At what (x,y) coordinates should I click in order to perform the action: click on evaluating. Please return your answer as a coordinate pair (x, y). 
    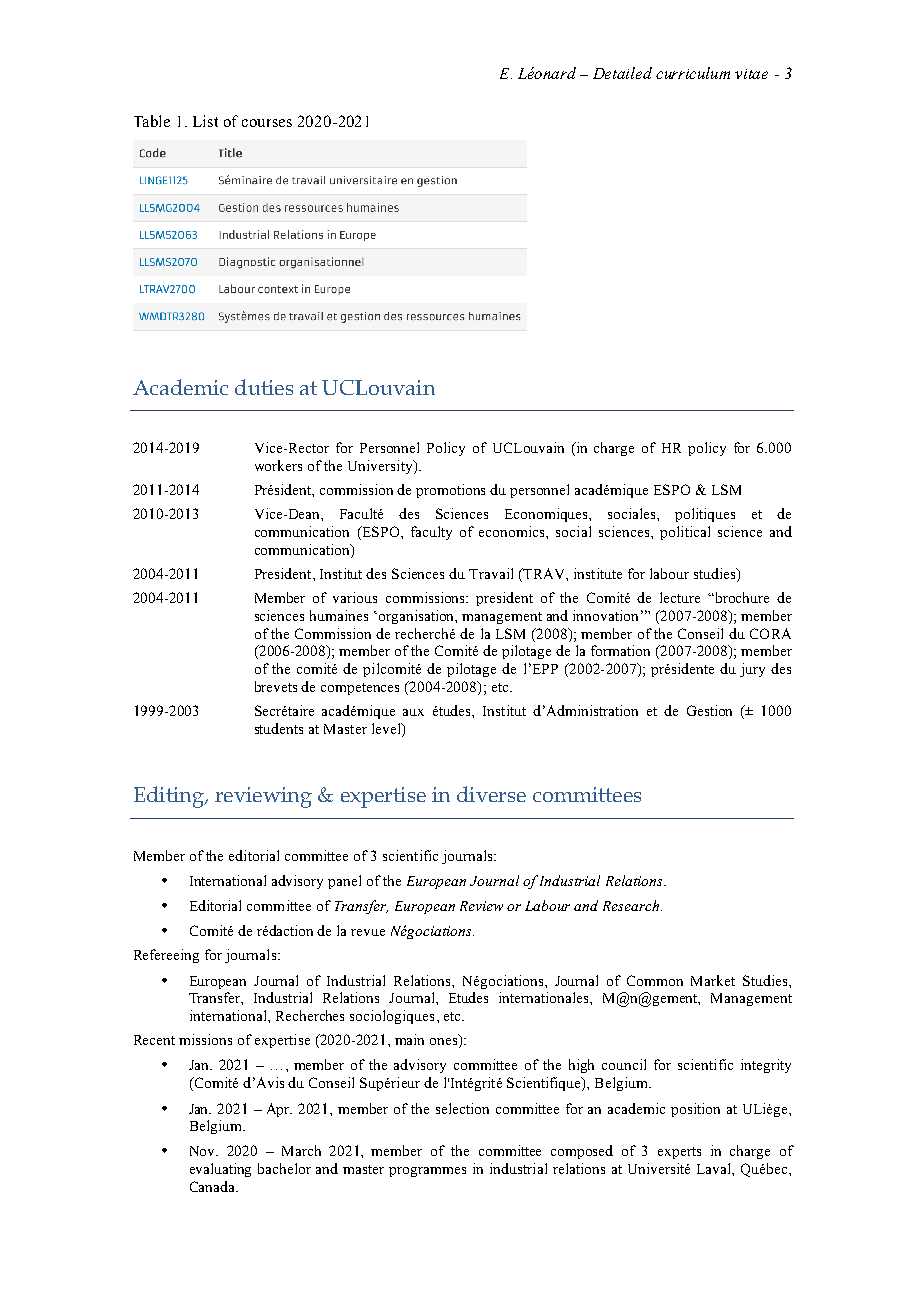
    Looking at the image, I should click on (220, 1170).
